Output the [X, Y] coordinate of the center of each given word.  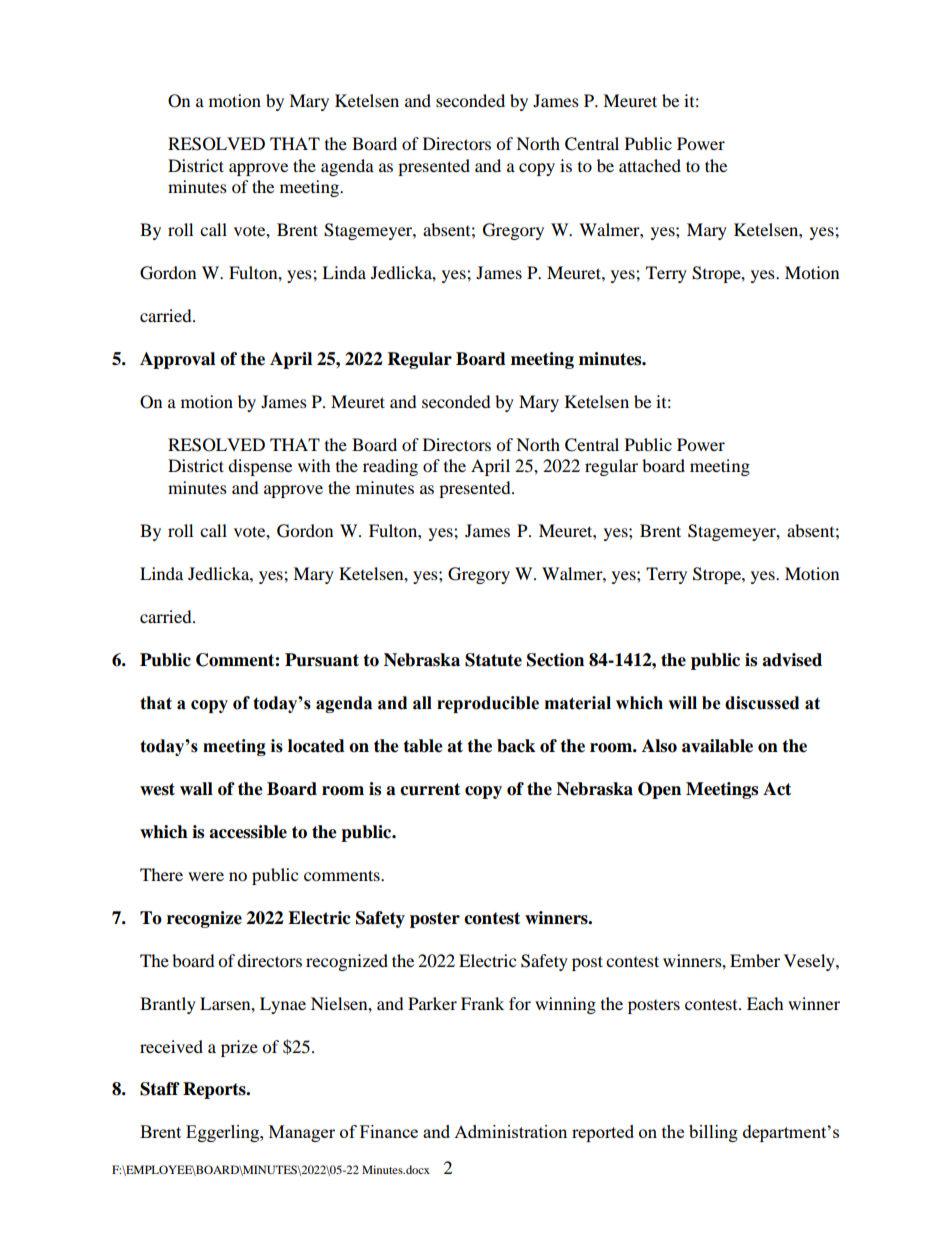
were [206, 876]
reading [390, 467]
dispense [260, 467]
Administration [510, 1131]
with [314, 465]
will [682, 702]
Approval [177, 360]
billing [713, 1133]
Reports [215, 1090]
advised [792, 660]
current [430, 789]
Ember [755, 960]
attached [650, 165]
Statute [493, 660]
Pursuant [322, 660]
